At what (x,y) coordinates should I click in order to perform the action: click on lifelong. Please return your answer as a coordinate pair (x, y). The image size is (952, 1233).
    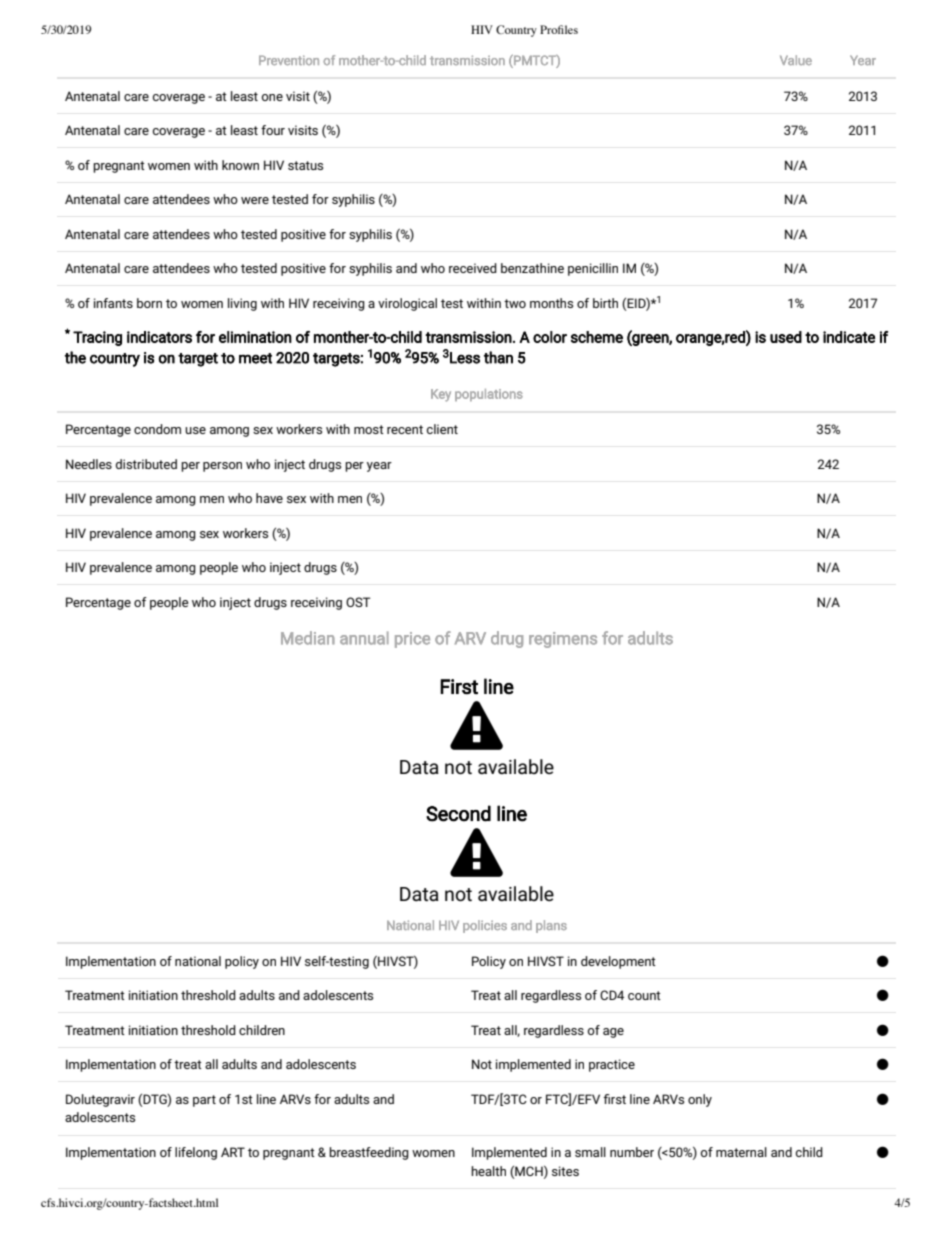
    Looking at the image, I should click on (196, 1153).
